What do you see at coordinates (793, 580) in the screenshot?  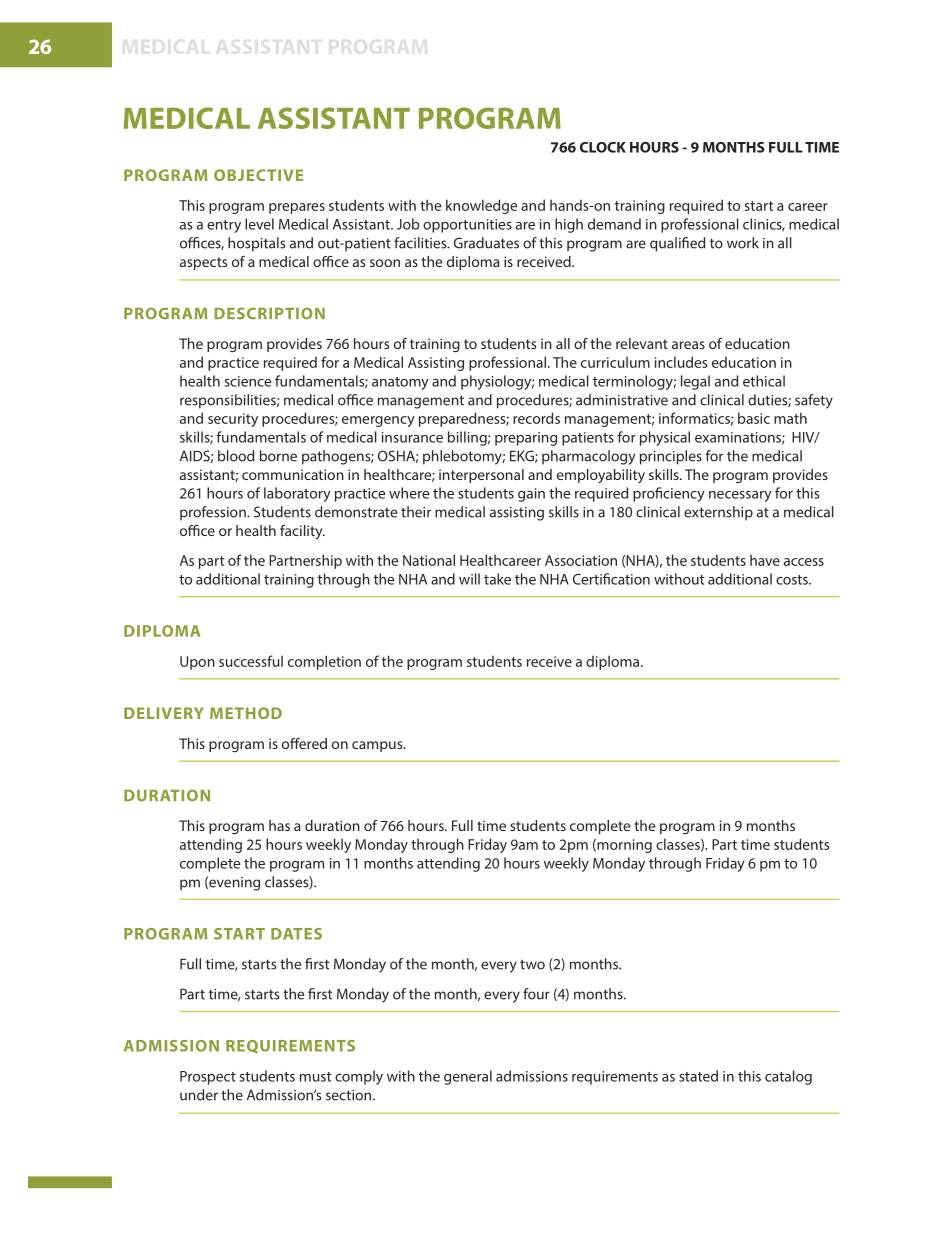 I see `costs` at bounding box center [793, 580].
